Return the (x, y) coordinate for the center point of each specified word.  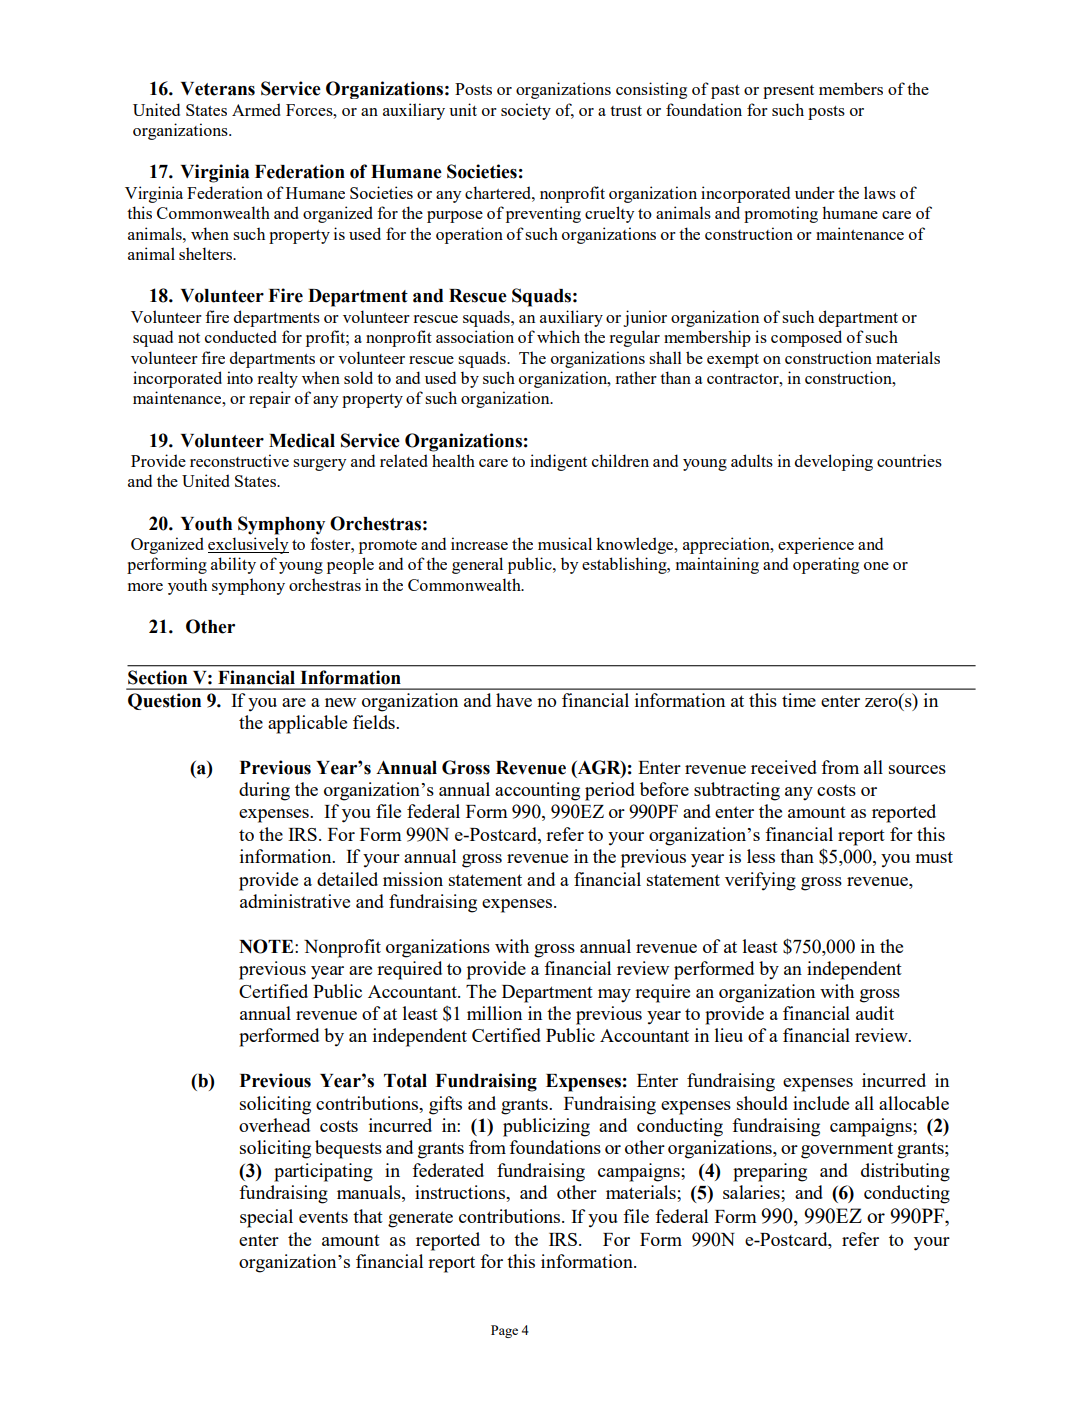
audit (875, 1013)
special (266, 1218)
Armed (256, 109)
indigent (558, 462)
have (514, 700)
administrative (295, 901)
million (494, 1013)
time (799, 700)
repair (270, 399)
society (526, 111)
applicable (307, 724)
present (788, 92)
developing (834, 462)
